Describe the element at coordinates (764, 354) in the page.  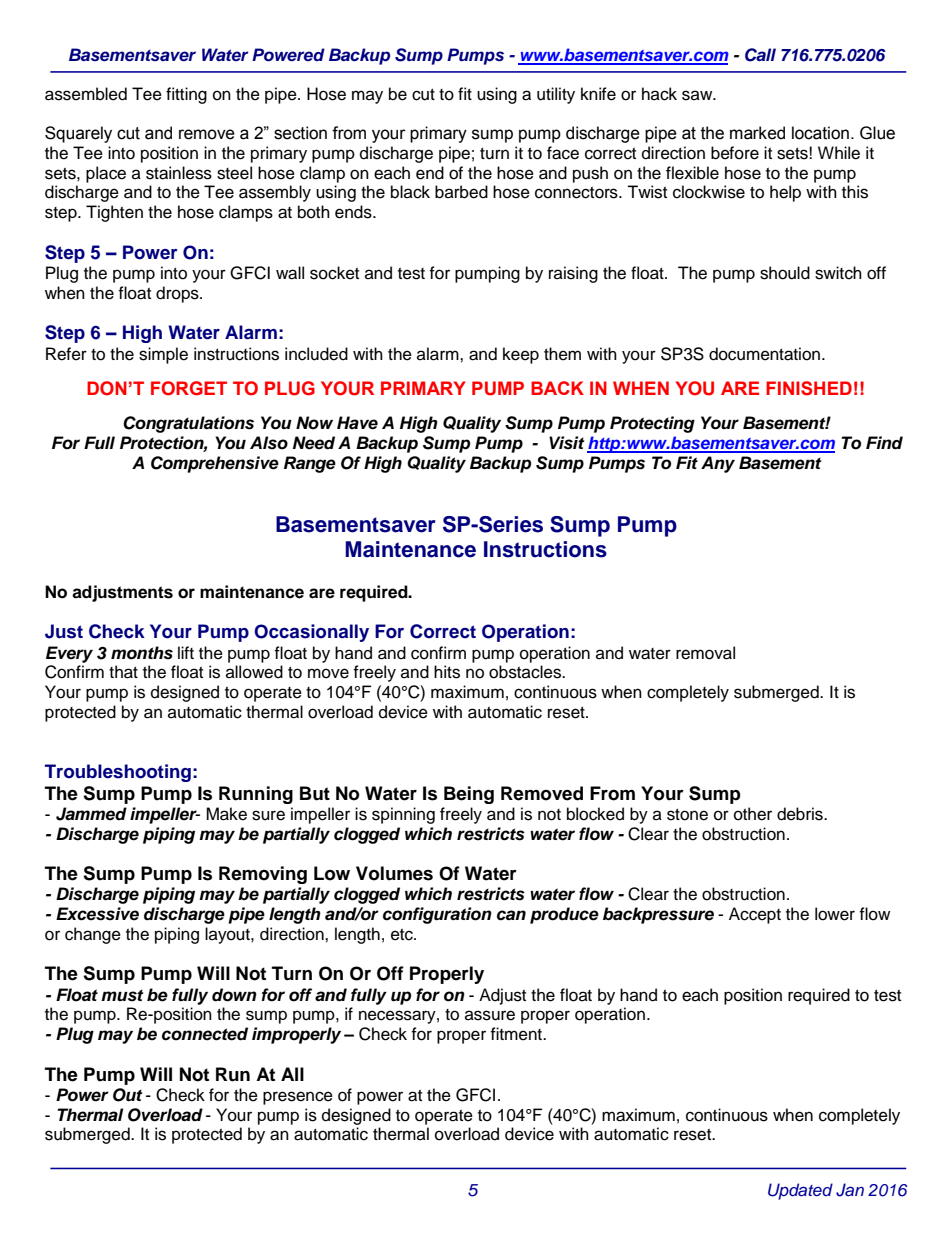
I see `documentation` at that location.
